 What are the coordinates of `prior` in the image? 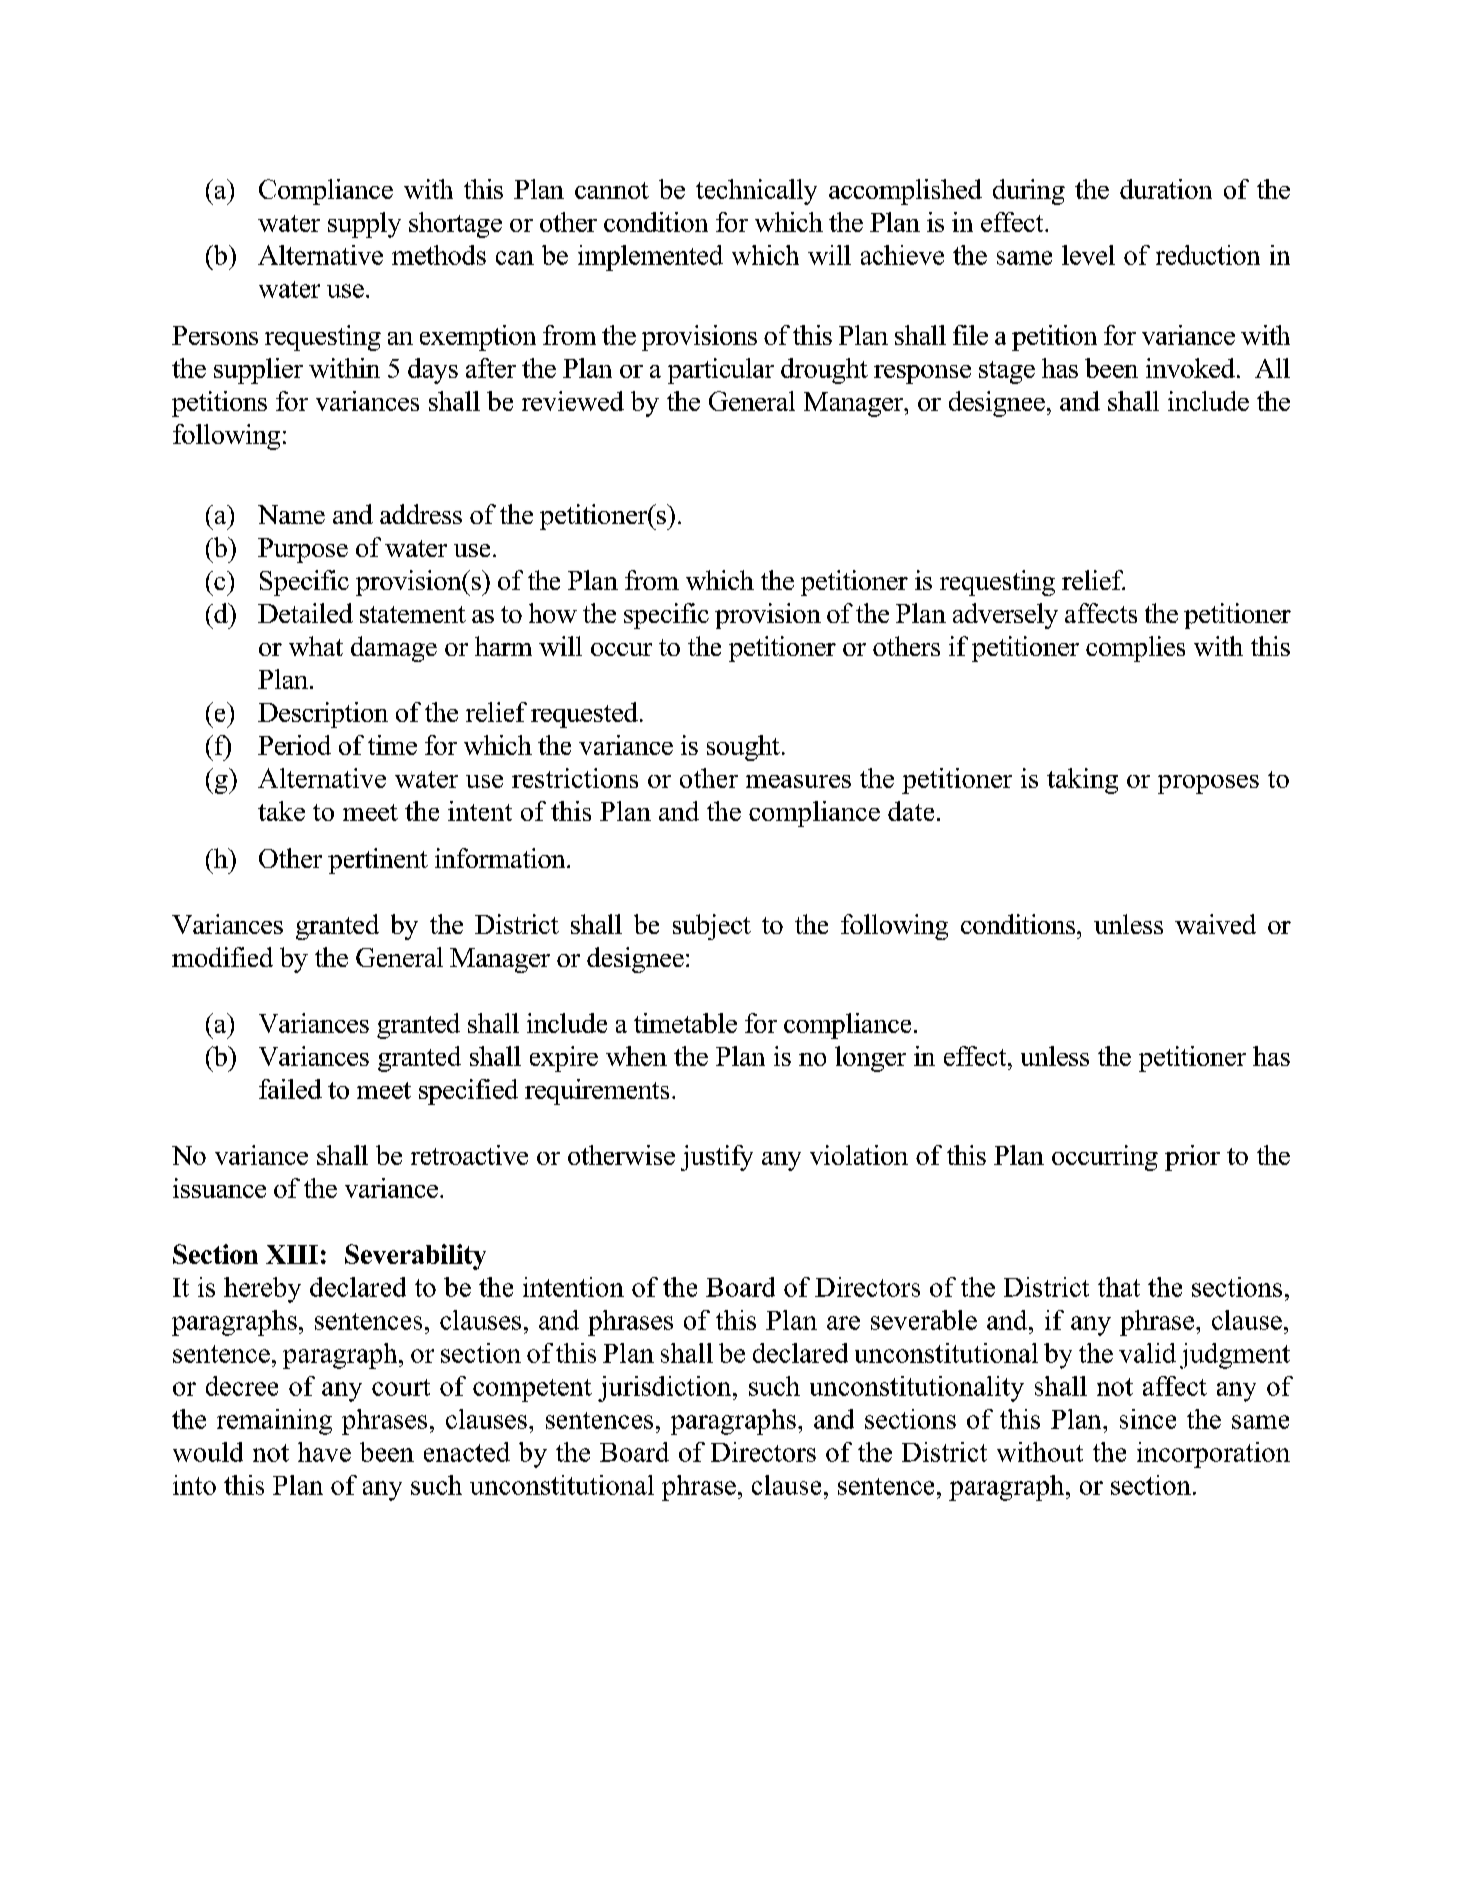 It's located at (1192, 1158).
